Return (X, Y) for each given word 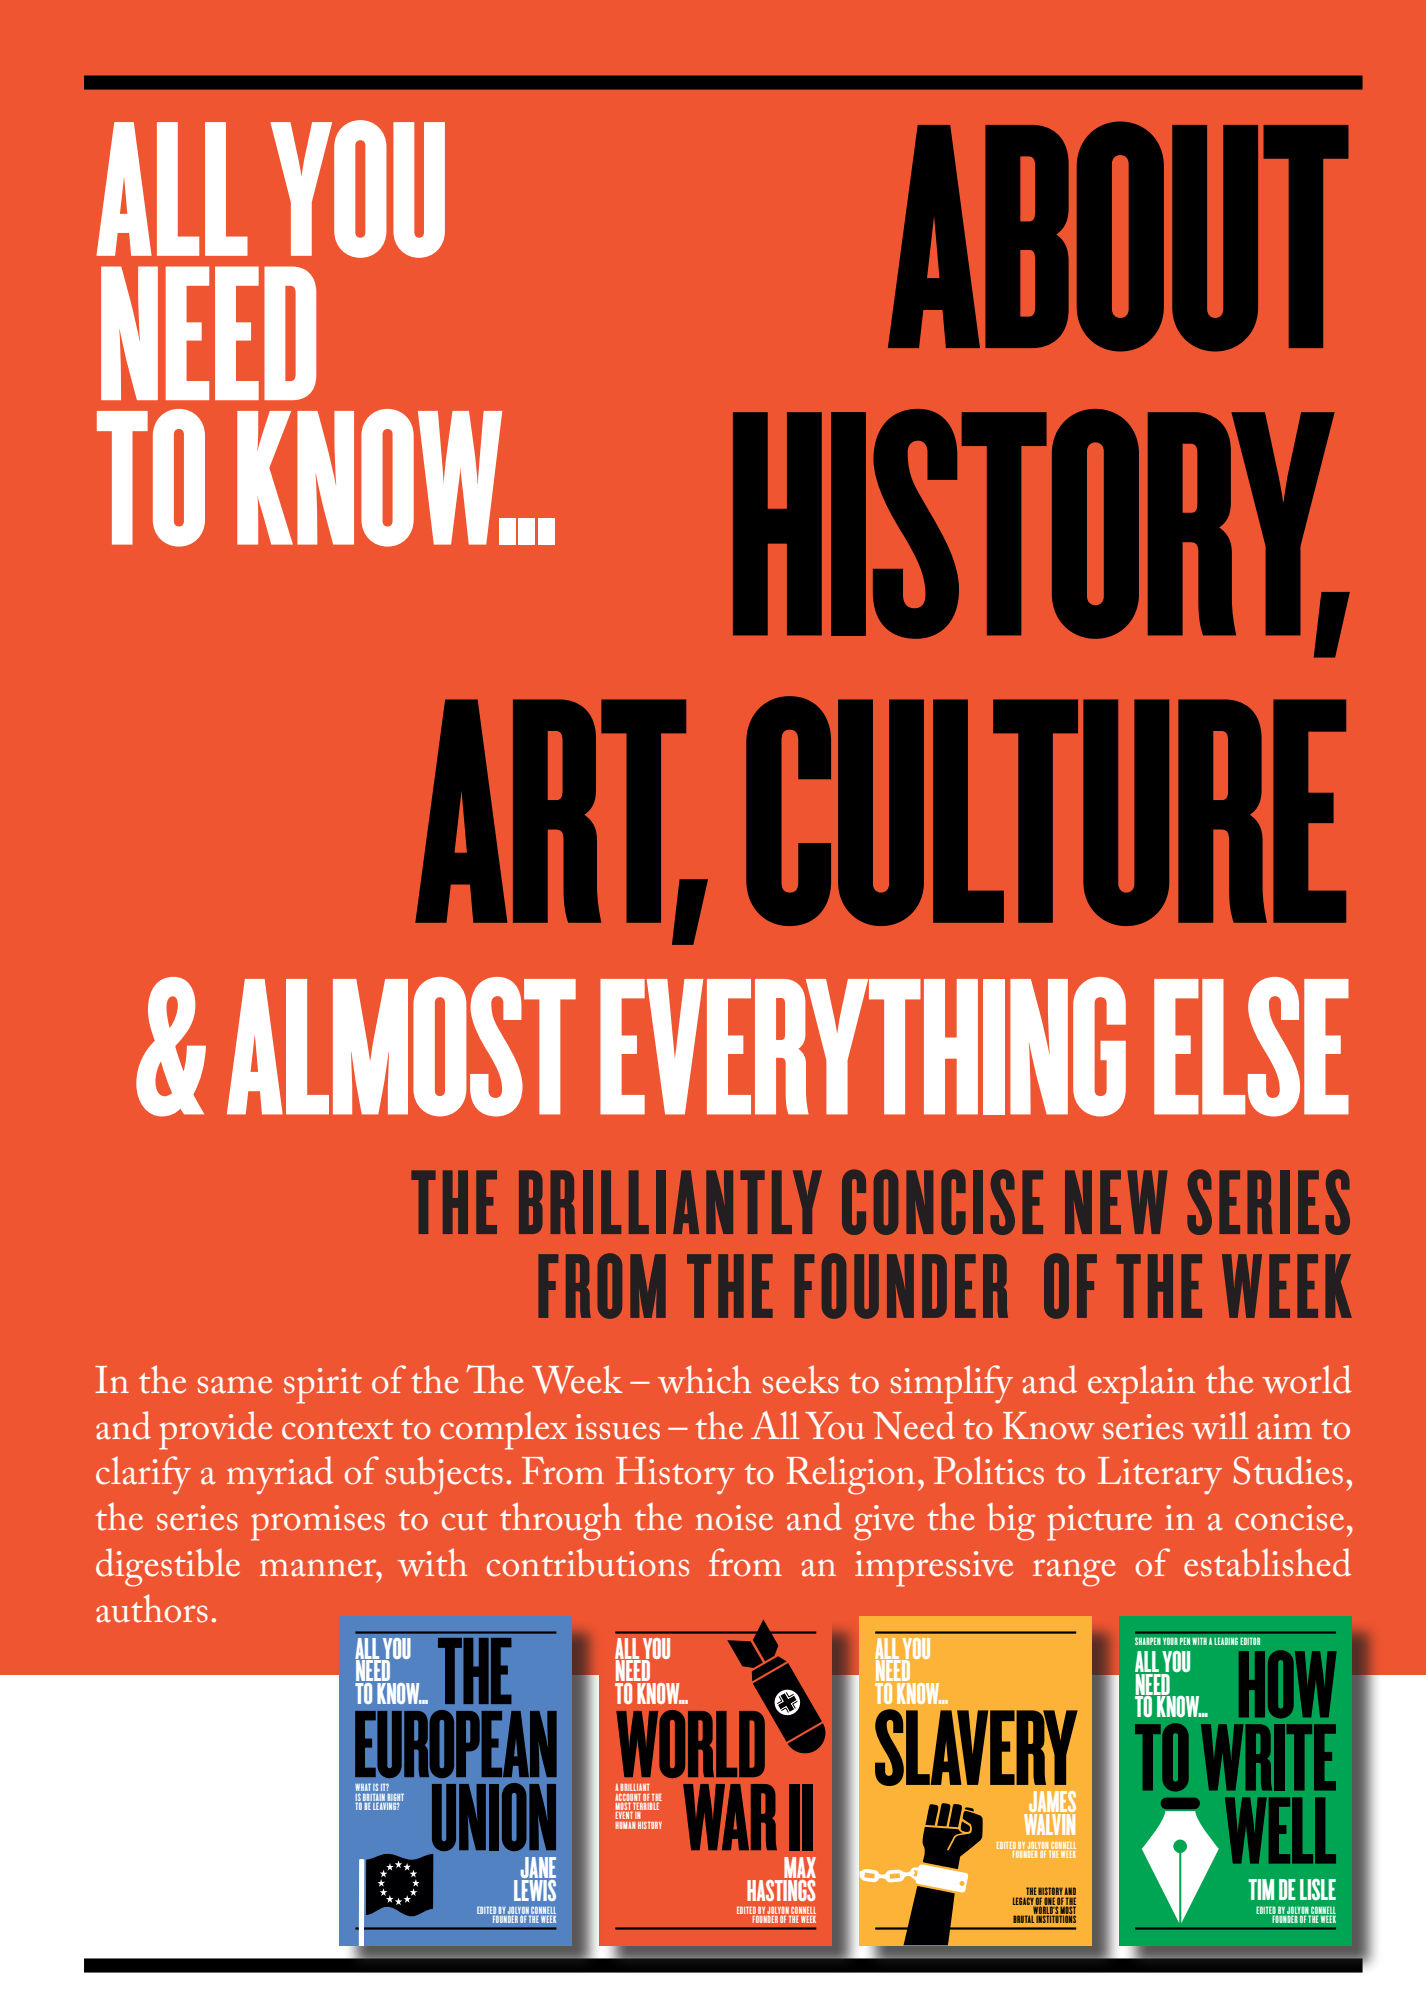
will (1219, 1425)
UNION (494, 1817)
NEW (1116, 1202)
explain (1141, 1384)
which (704, 1379)
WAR (730, 1817)
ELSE (1251, 1047)
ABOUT (1118, 236)
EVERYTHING (863, 1047)
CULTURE (1046, 811)
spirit (323, 1386)
